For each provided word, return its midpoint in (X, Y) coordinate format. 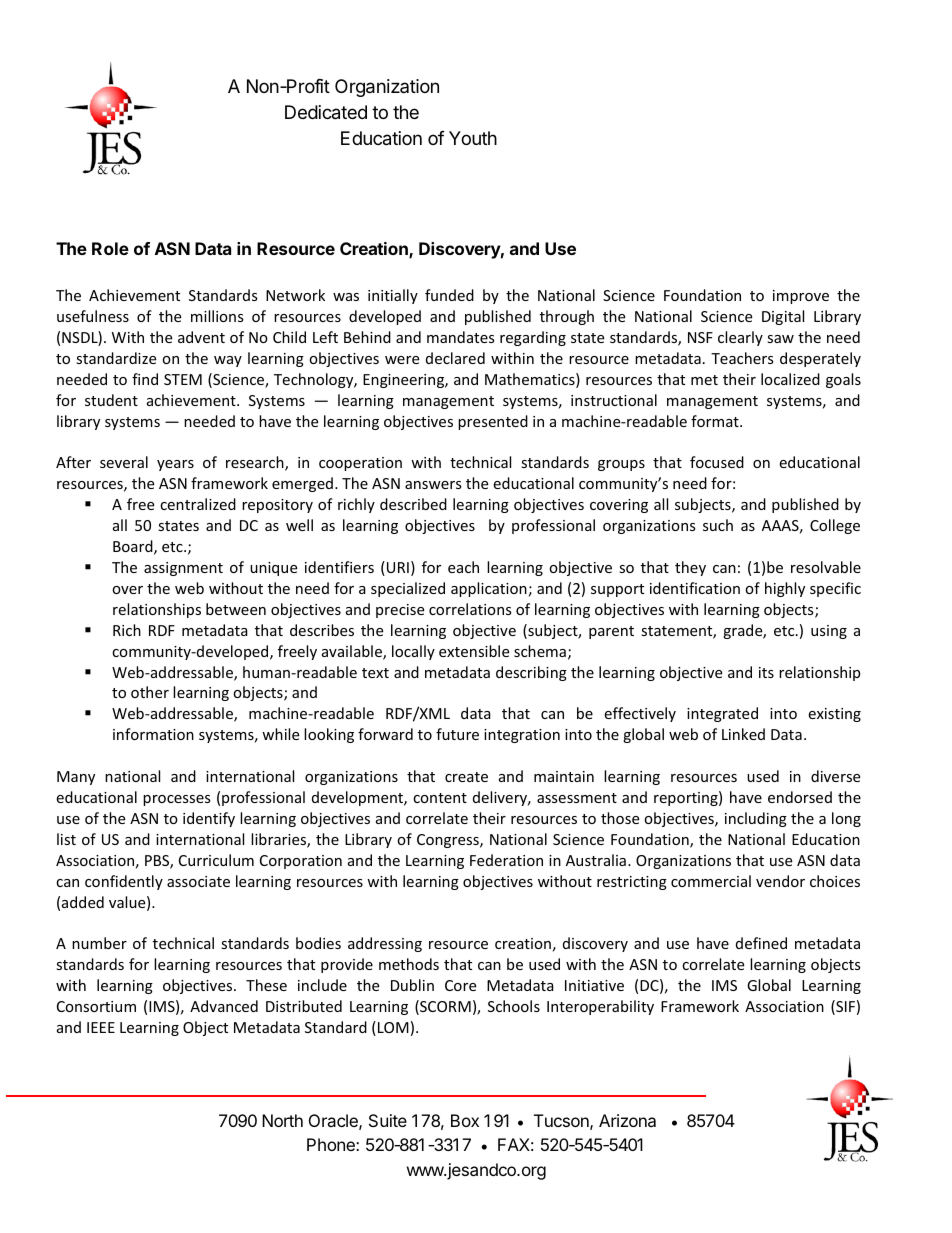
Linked (743, 734)
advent (201, 337)
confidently (124, 882)
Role (110, 248)
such (718, 525)
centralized (198, 504)
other (150, 692)
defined (761, 943)
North (282, 1120)
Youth (473, 138)
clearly (740, 338)
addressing (385, 944)
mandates (461, 337)
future (457, 734)
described (413, 504)
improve (801, 297)
